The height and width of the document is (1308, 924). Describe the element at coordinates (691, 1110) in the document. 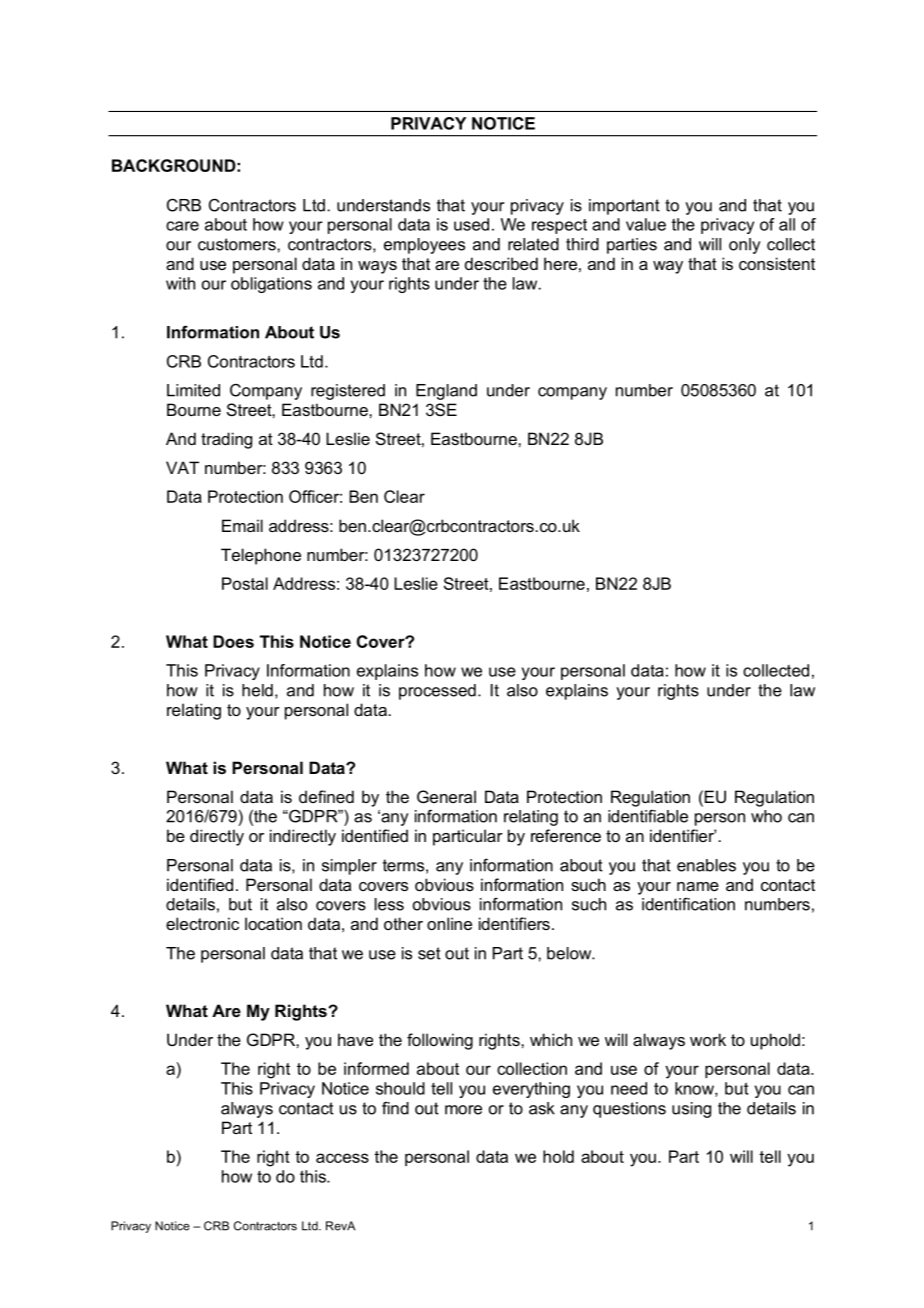

I see `using` at that location.
